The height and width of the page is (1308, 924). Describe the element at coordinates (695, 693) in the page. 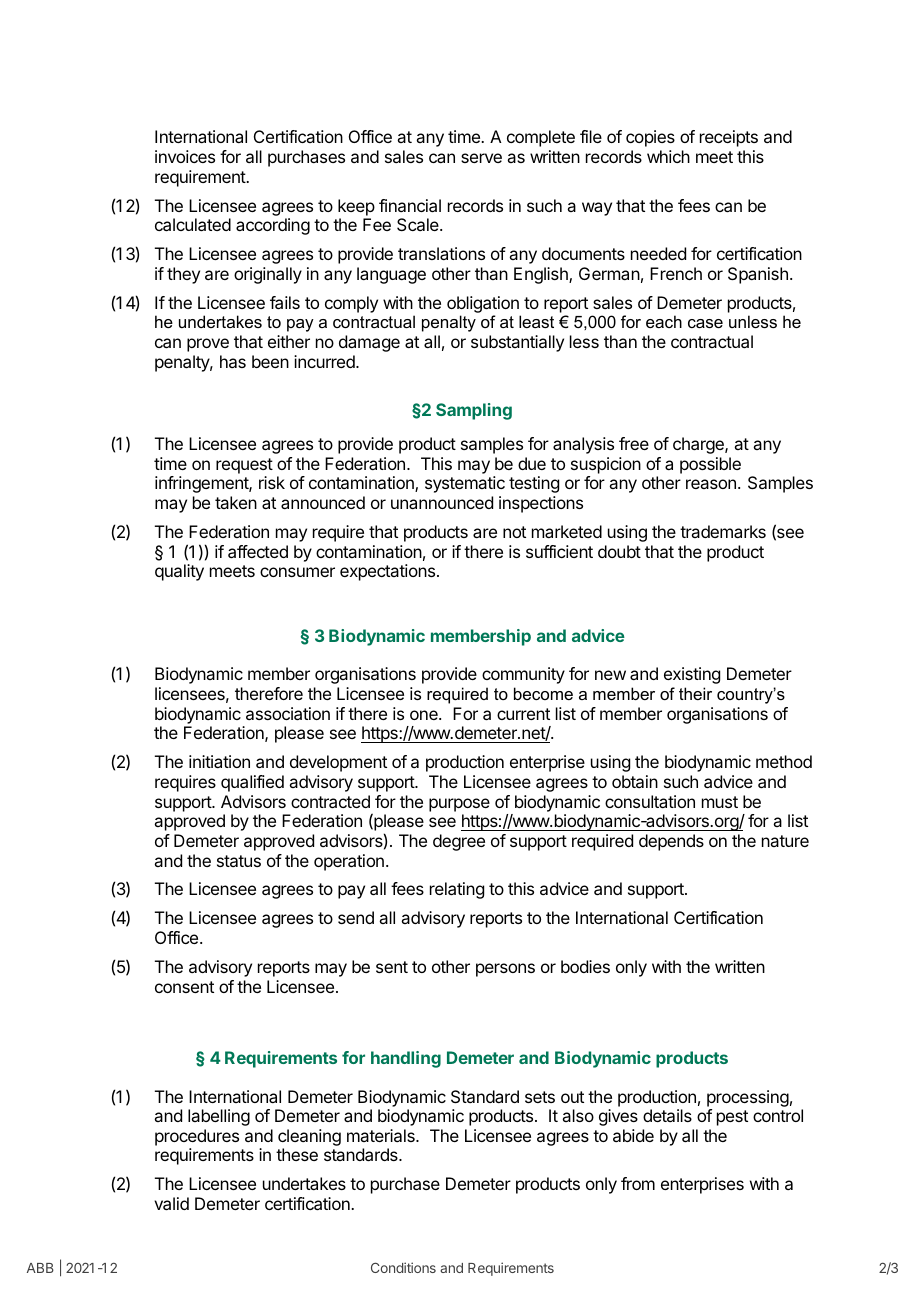

I see `their` at that location.
